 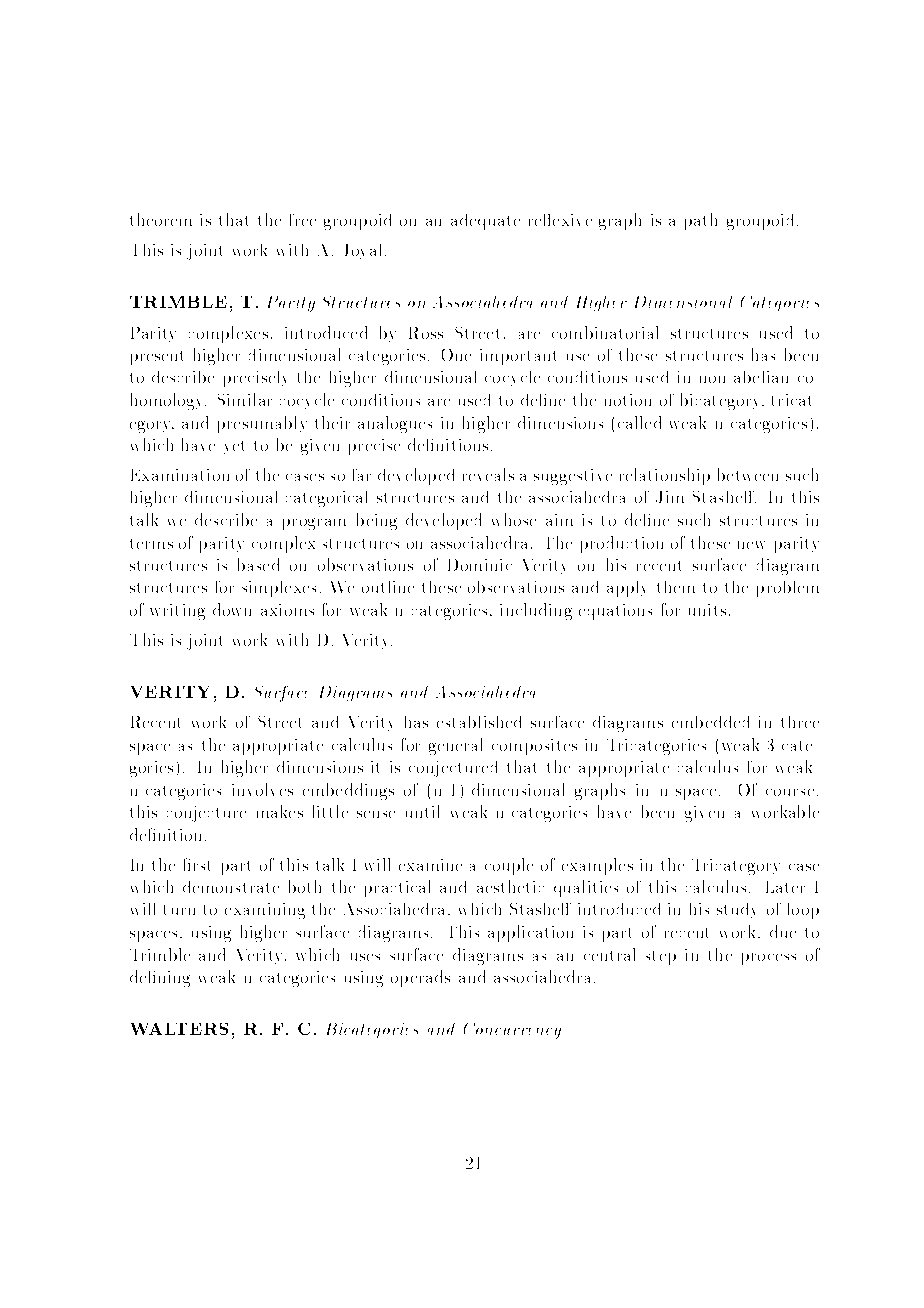 What do you see at coordinates (488, 474) in the image?
I see `reveals` at bounding box center [488, 474].
